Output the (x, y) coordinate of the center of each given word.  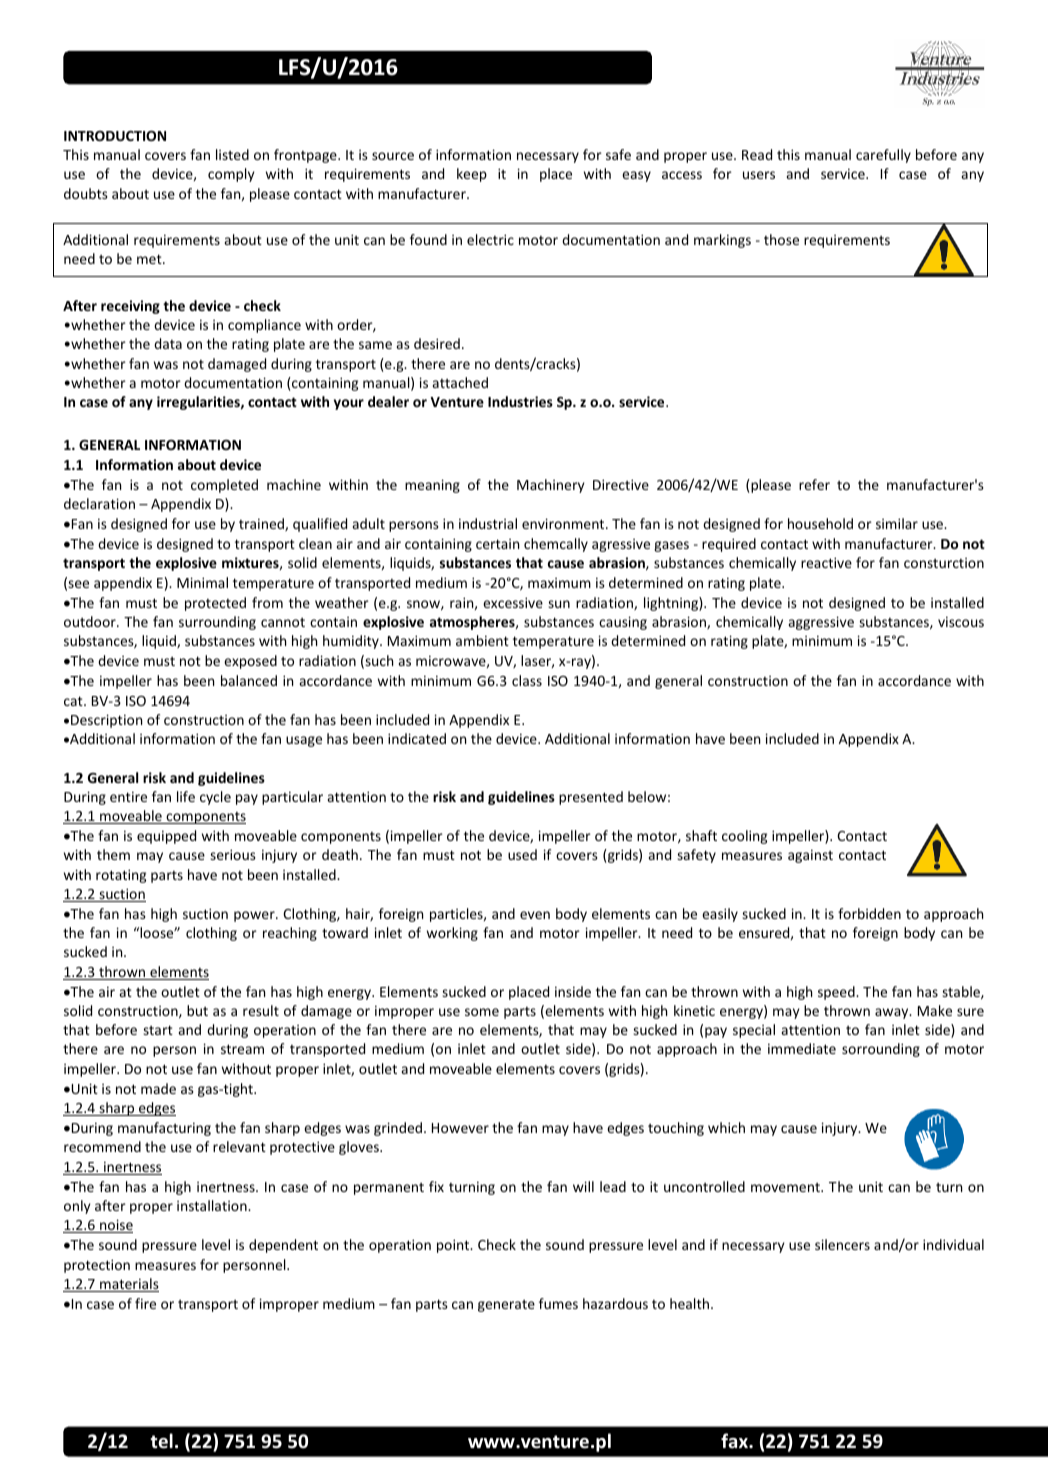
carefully (883, 156)
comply (231, 175)
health (689, 1303)
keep (472, 175)
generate (506, 1306)
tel (161, 1441)
